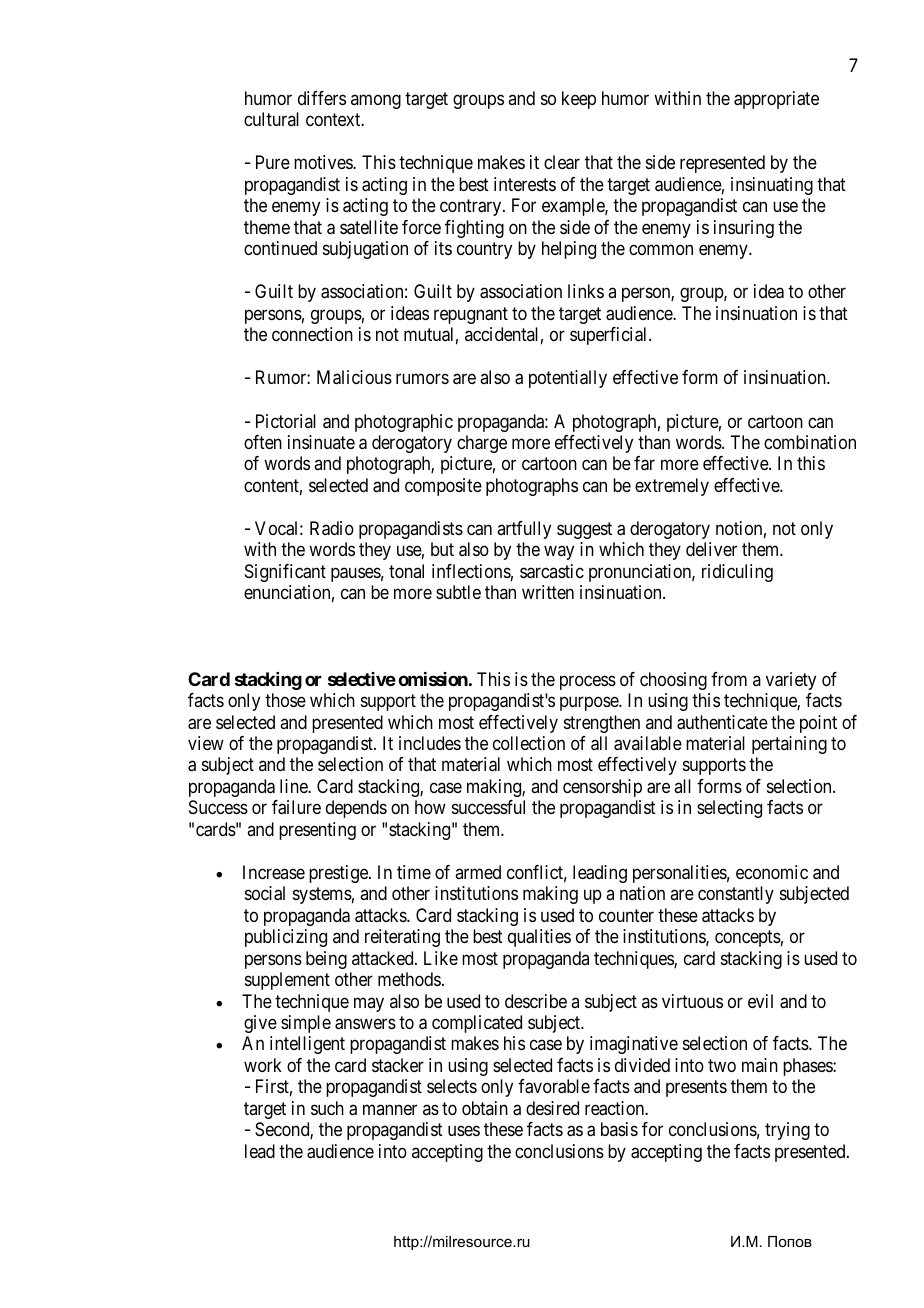  Describe the element at coordinates (772, 872) in the screenshot. I see `economic` at that location.
